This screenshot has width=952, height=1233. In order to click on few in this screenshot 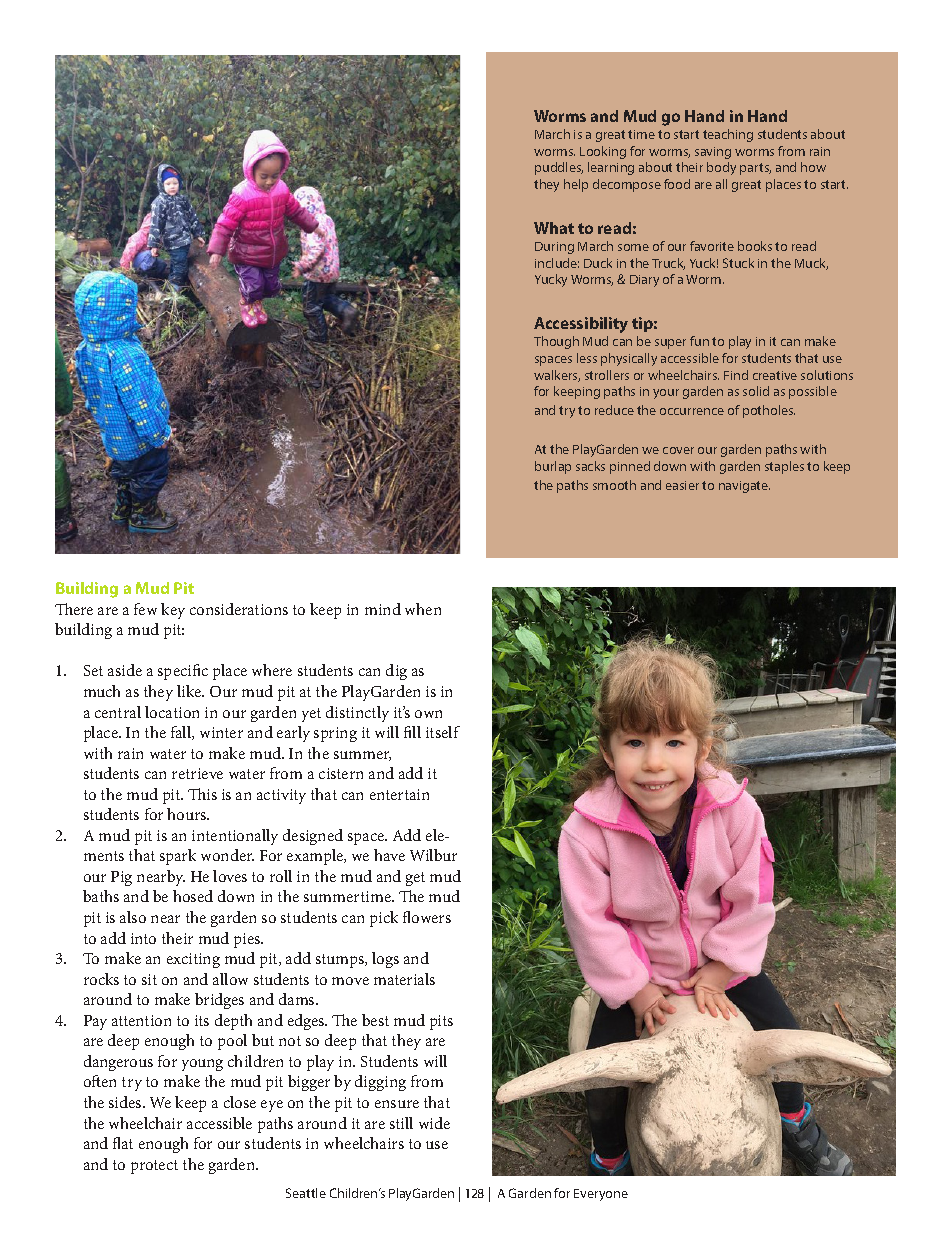, I will do `click(145, 609)`.
